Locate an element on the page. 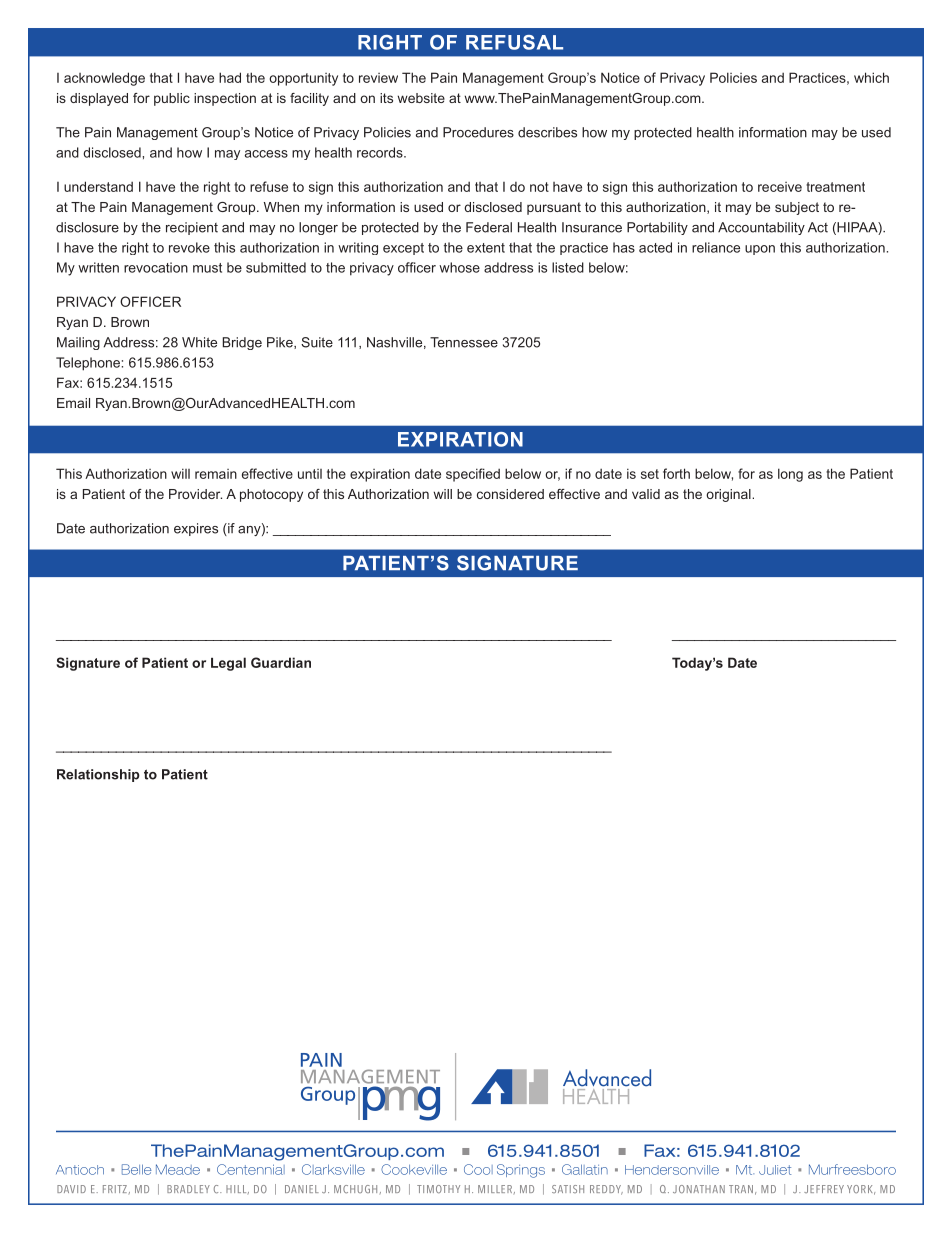  considered is located at coordinates (510, 494).
